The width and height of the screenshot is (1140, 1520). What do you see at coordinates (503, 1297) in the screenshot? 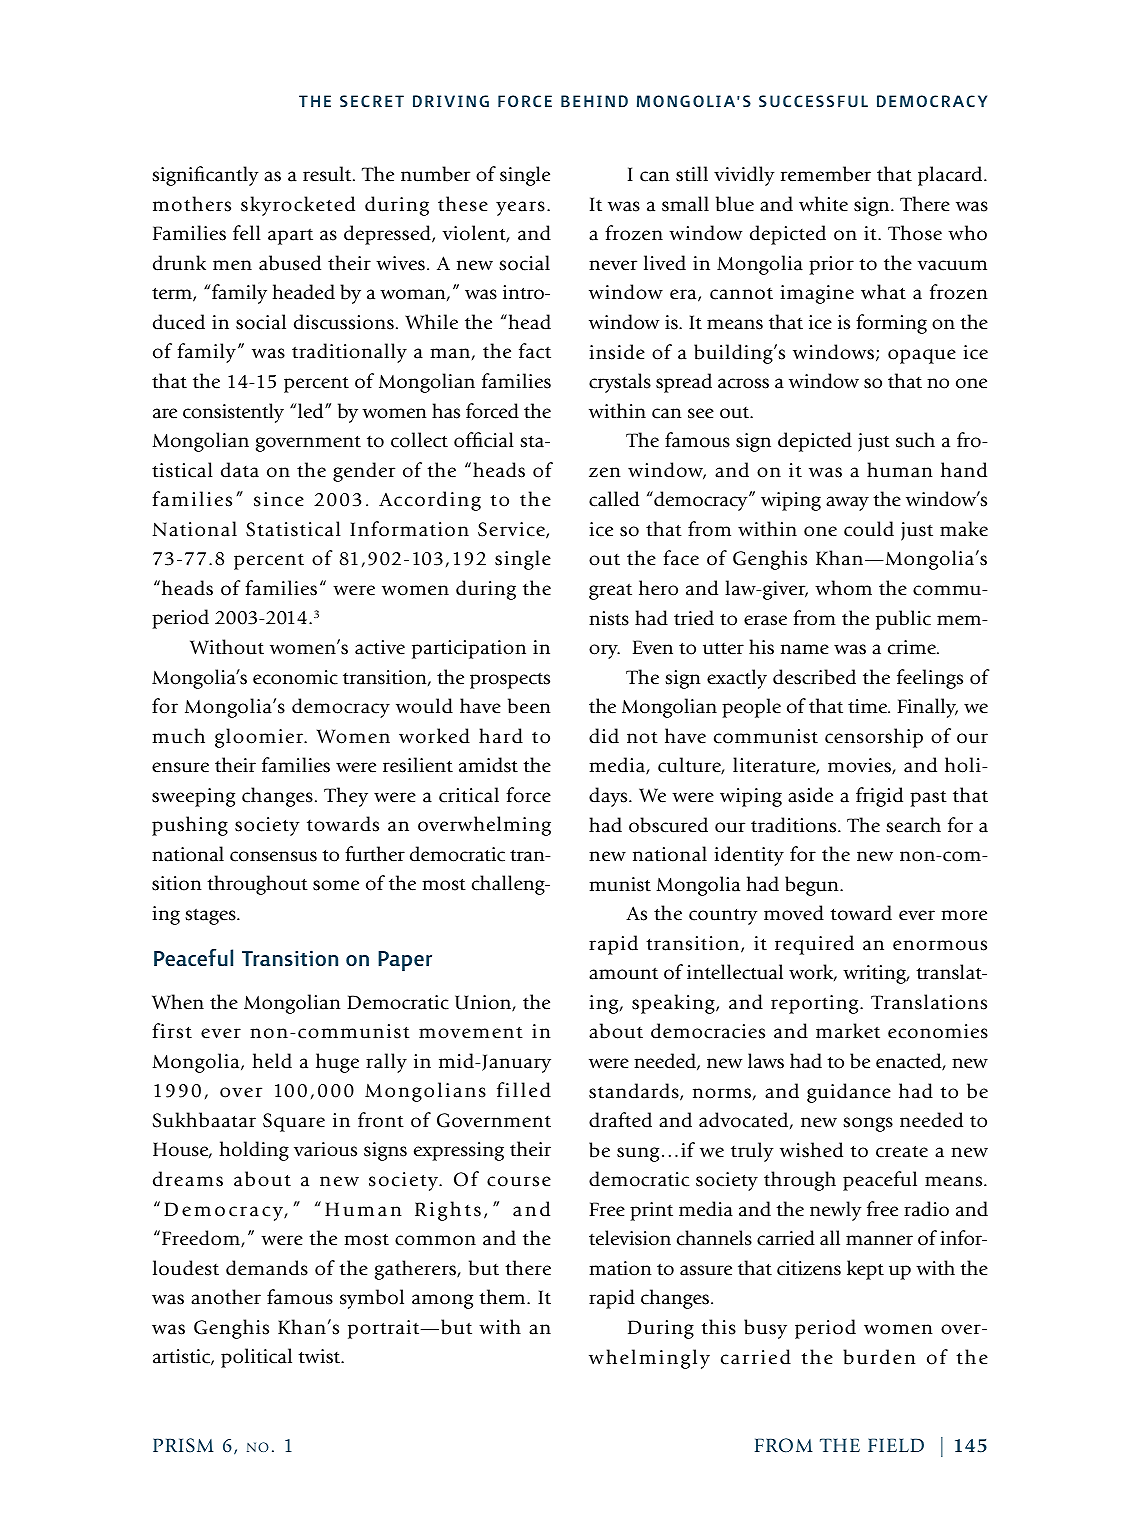
I see `them` at bounding box center [503, 1297].
